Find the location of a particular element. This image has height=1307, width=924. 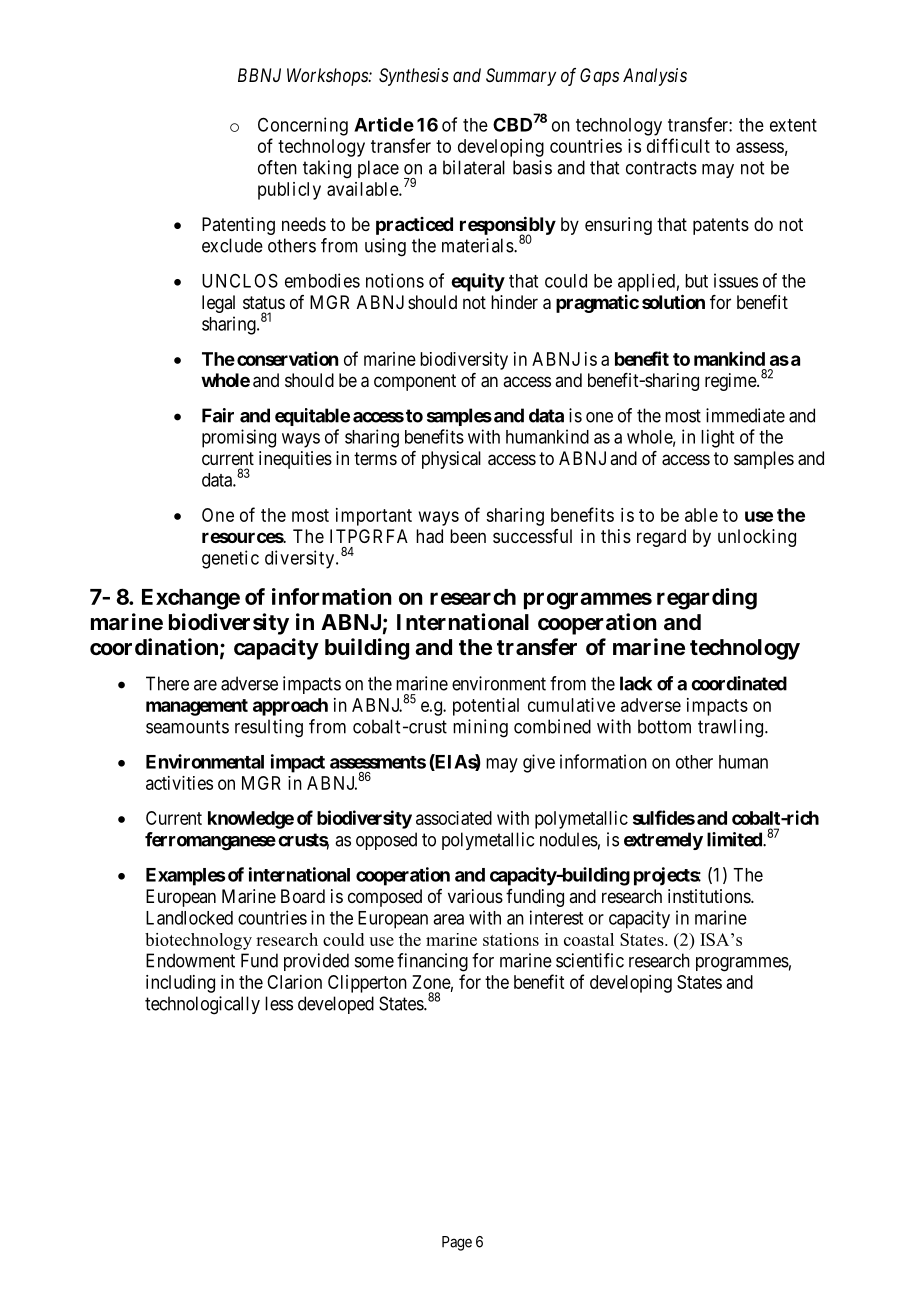

activities is located at coordinates (179, 783).
